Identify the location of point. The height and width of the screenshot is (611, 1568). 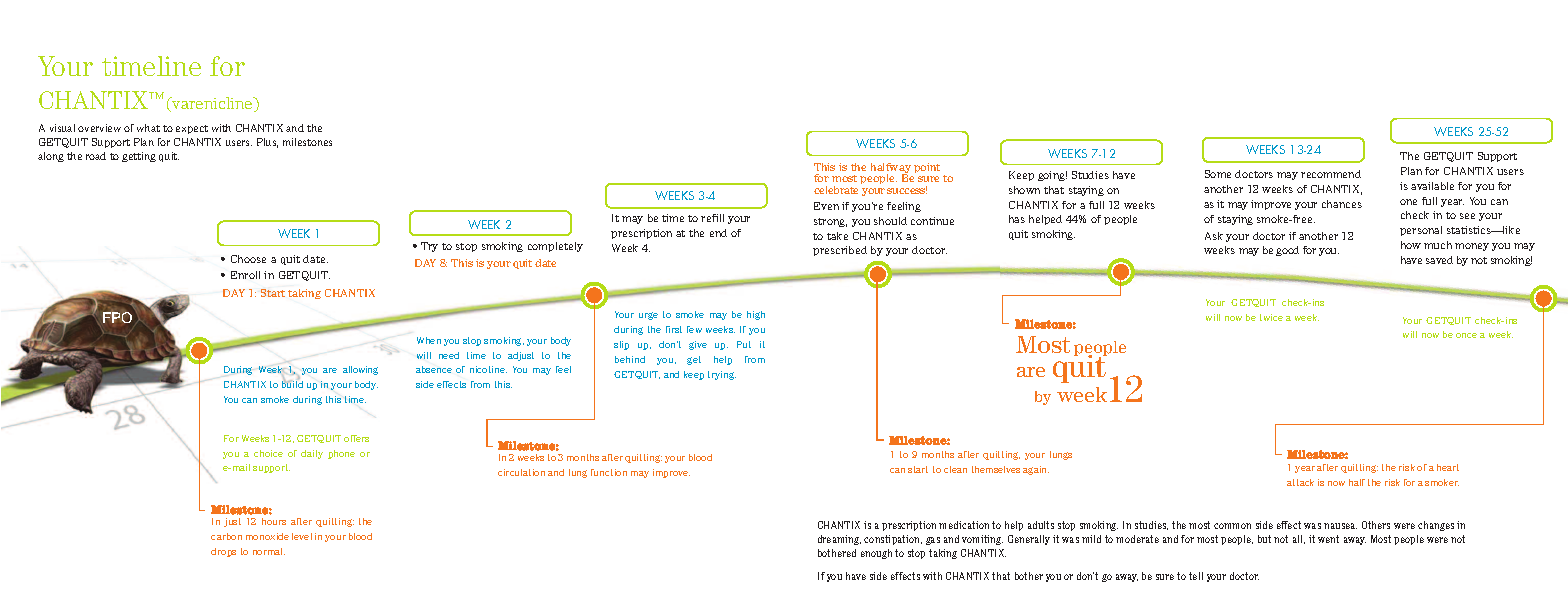
(927, 168).
